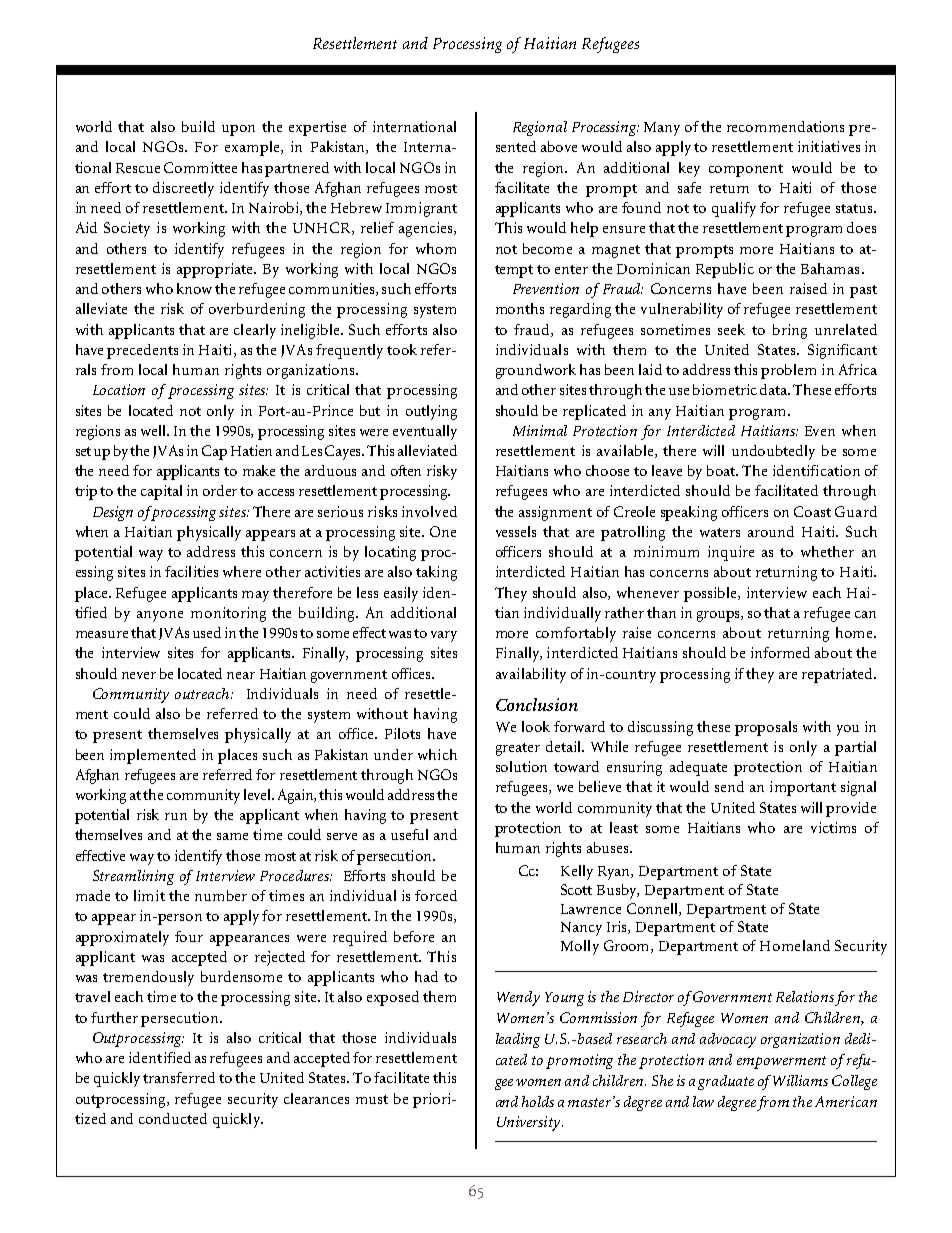 This screenshot has height=1233, width=952. Describe the element at coordinates (200, 167) in the screenshot. I see `Committee` at that location.
